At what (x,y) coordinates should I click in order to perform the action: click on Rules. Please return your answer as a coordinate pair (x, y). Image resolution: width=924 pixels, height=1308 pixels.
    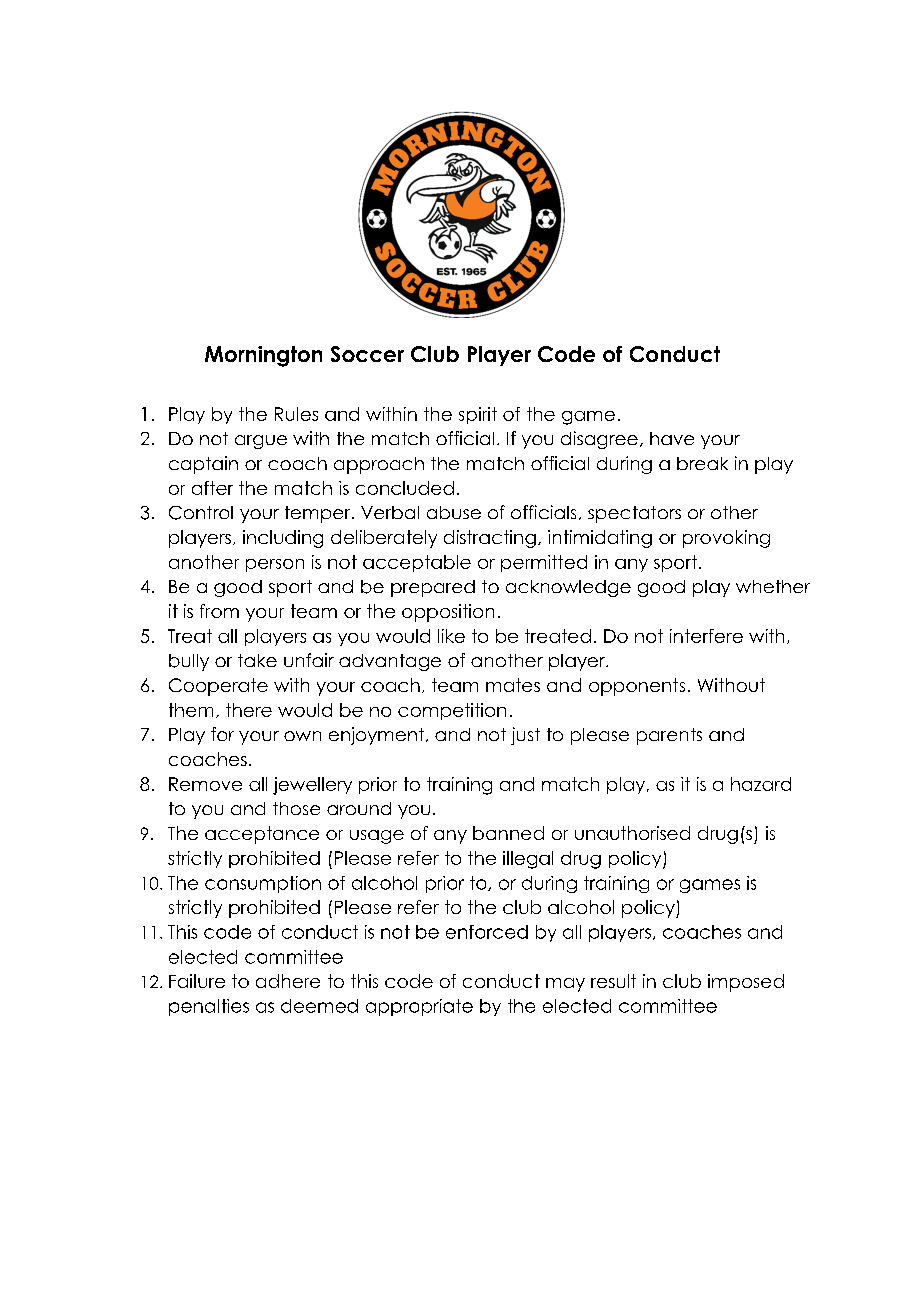
    Looking at the image, I should click on (296, 414).
